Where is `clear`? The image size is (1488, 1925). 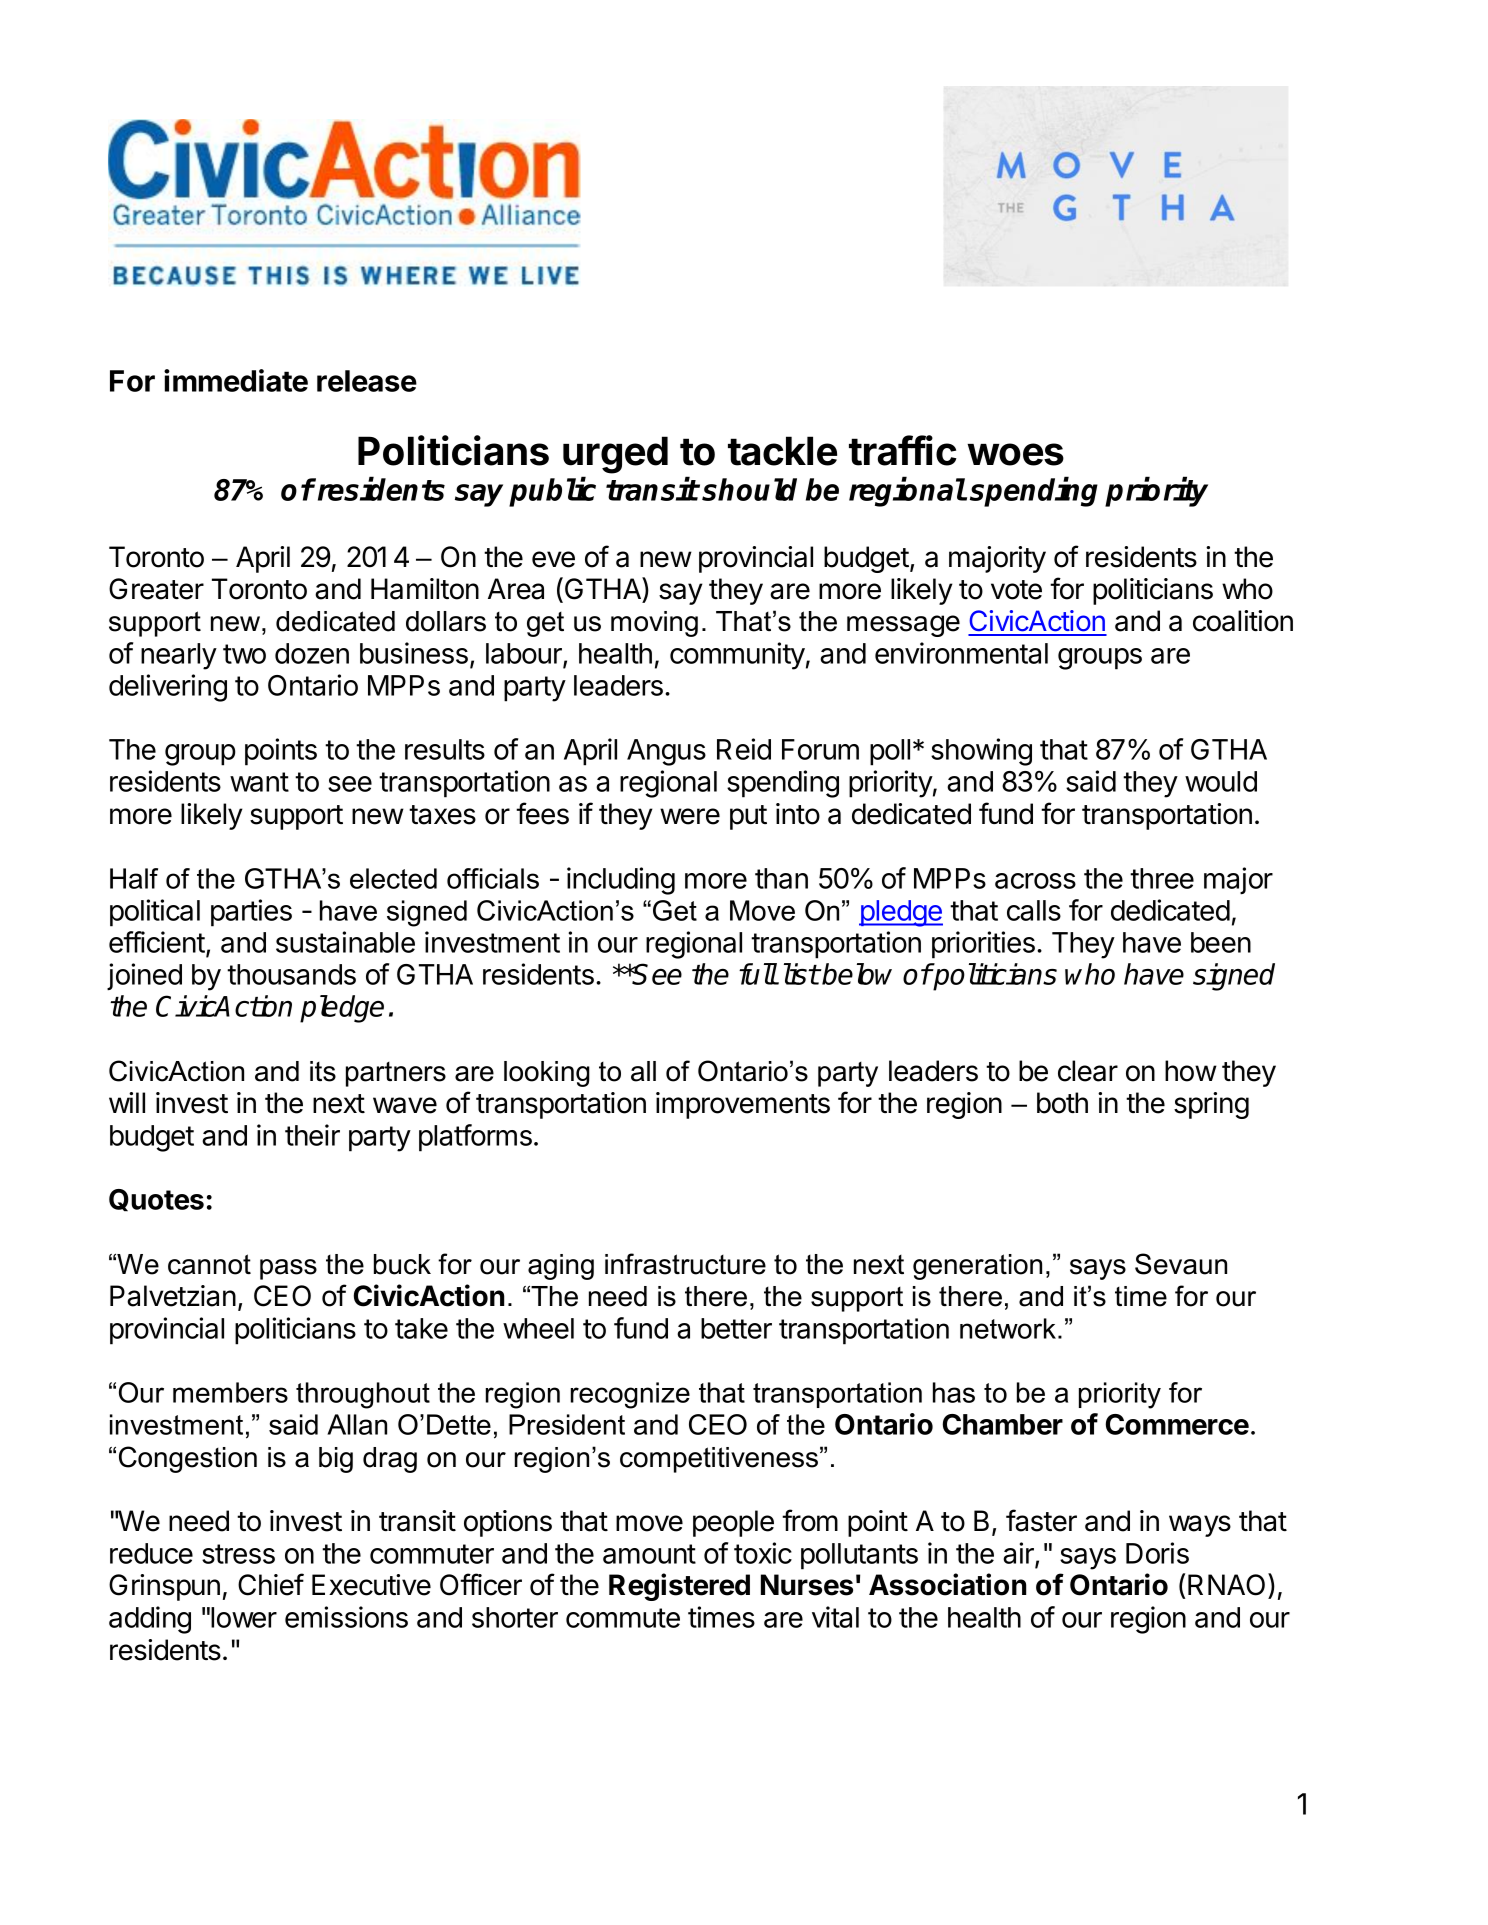
clear is located at coordinates (1088, 1071).
